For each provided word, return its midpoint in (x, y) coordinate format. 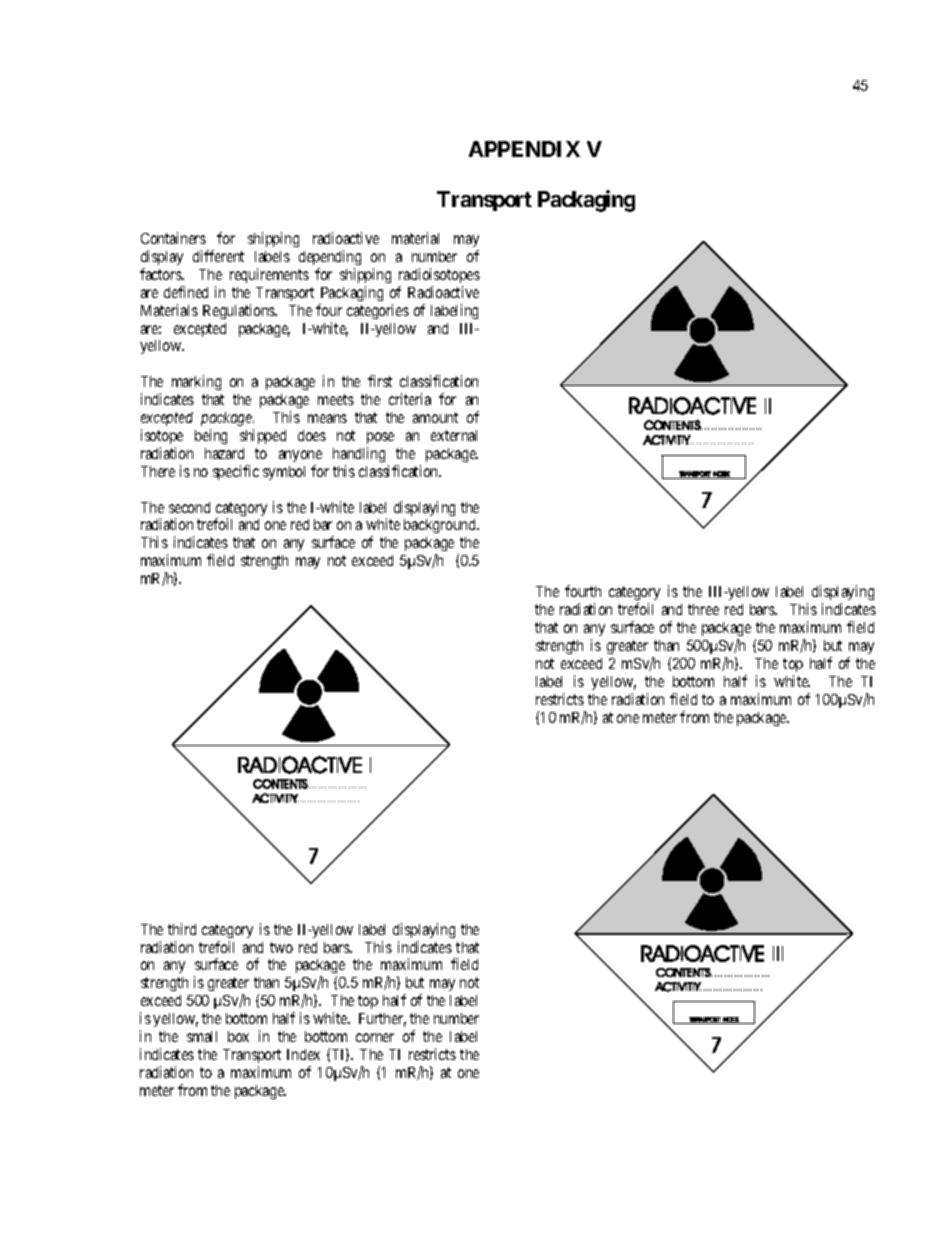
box (238, 1036)
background (441, 526)
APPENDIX (524, 149)
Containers (173, 238)
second (189, 507)
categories (378, 311)
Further (382, 1020)
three (703, 609)
